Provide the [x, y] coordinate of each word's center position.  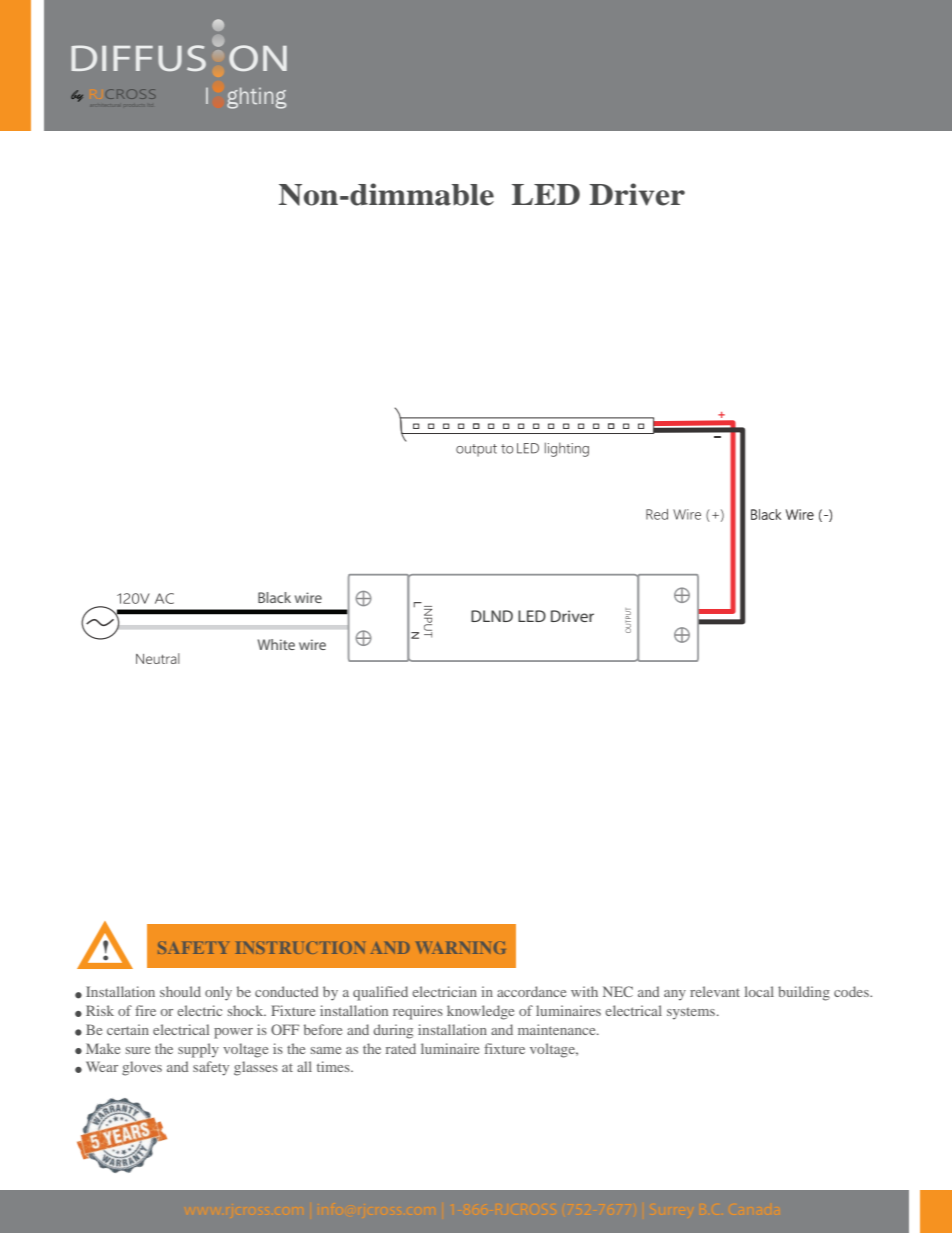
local [759, 991]
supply [198, 1050]
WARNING [460, 948]
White [276, 644]
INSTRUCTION [300, 947]
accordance [531, 991]
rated [401, 1048]
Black [274, 597]
